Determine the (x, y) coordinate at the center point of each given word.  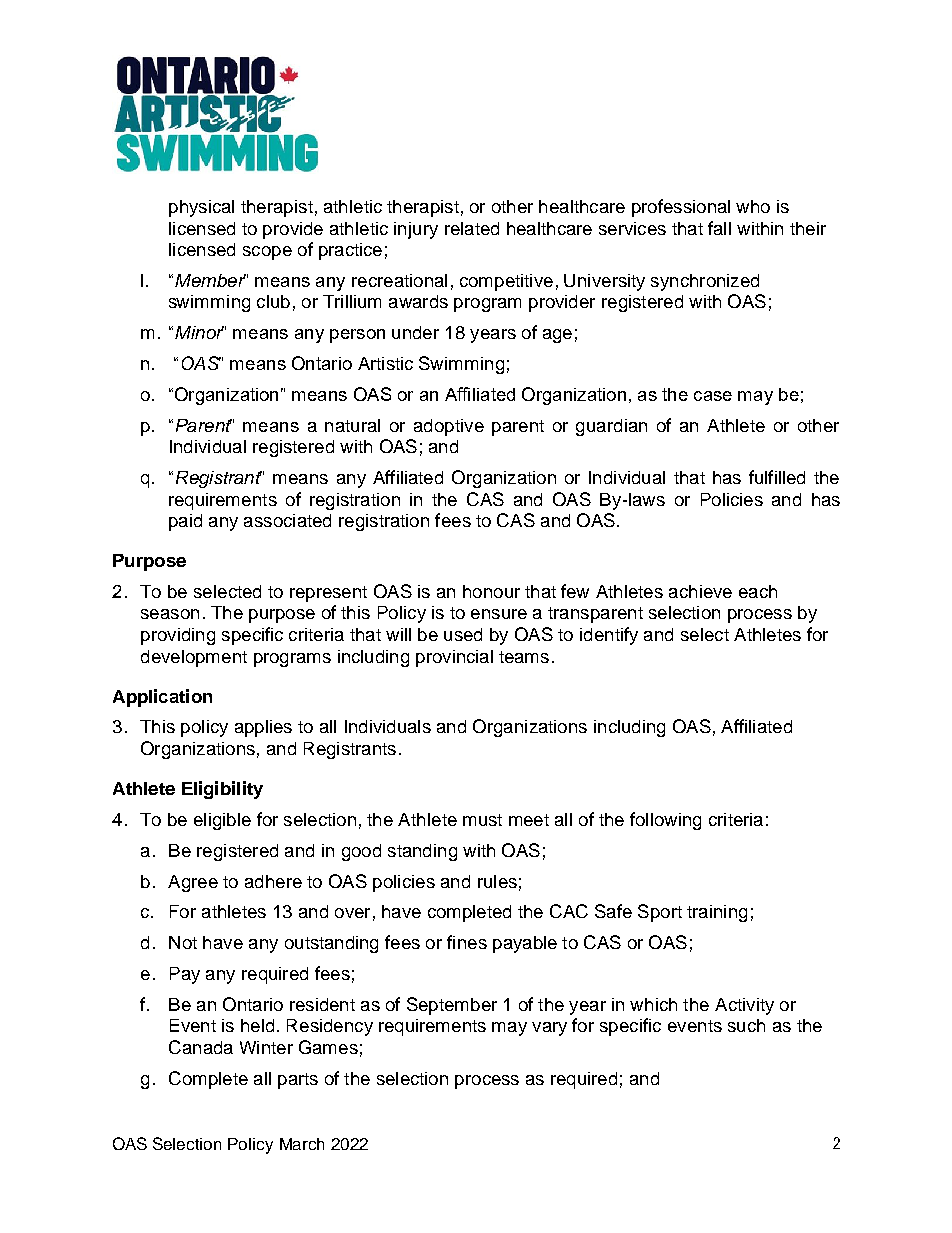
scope (267, 253)
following (665, 821)
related (472, 228)
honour (491, 591)
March (302, 1144)
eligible (222, 821)
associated (287, 520)
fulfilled (777, 477)
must (482, 820)
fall (719, 228)
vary (549, 1029)
